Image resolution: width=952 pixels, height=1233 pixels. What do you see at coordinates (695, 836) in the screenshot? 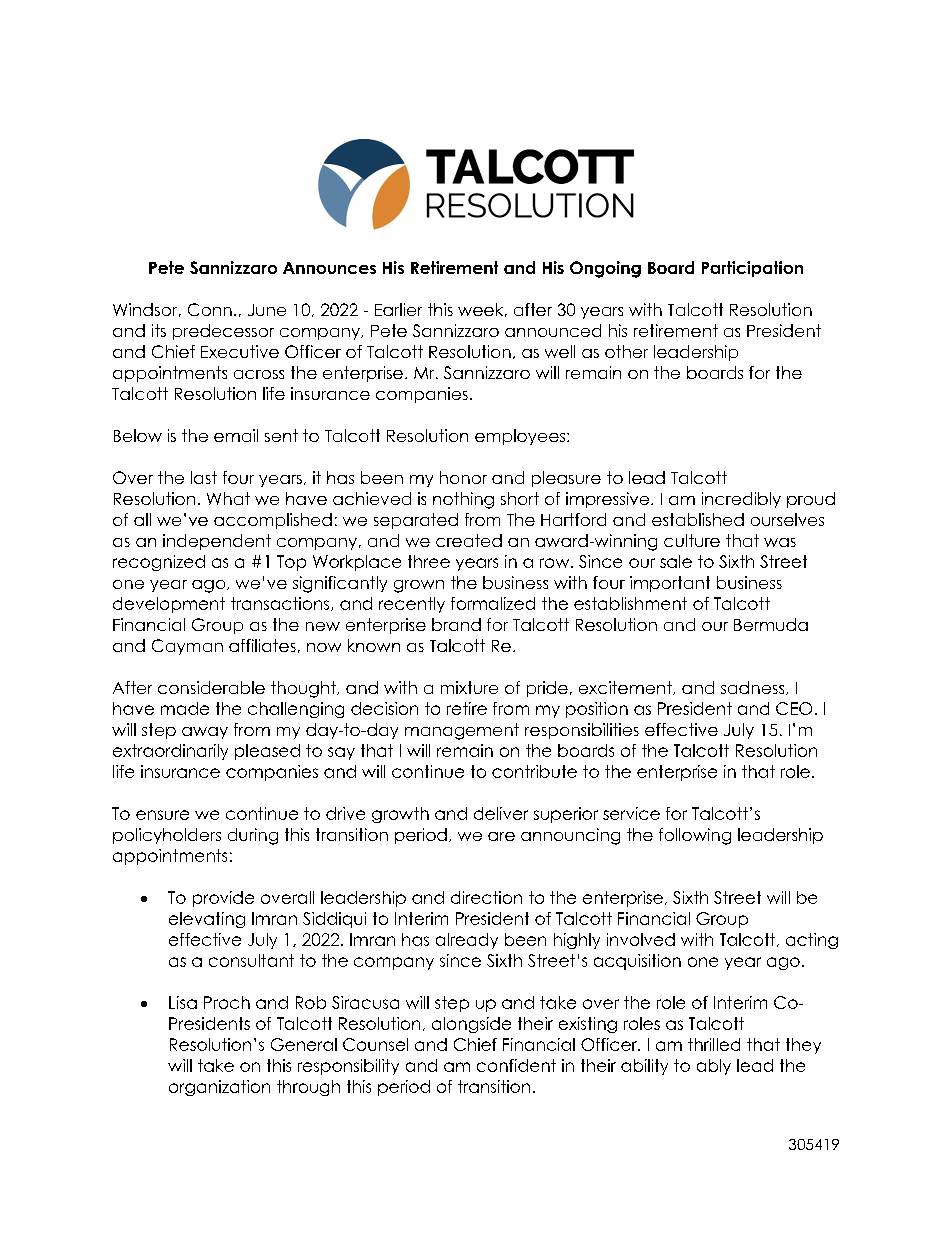
I see `following` at bounding box center [695, 836].
